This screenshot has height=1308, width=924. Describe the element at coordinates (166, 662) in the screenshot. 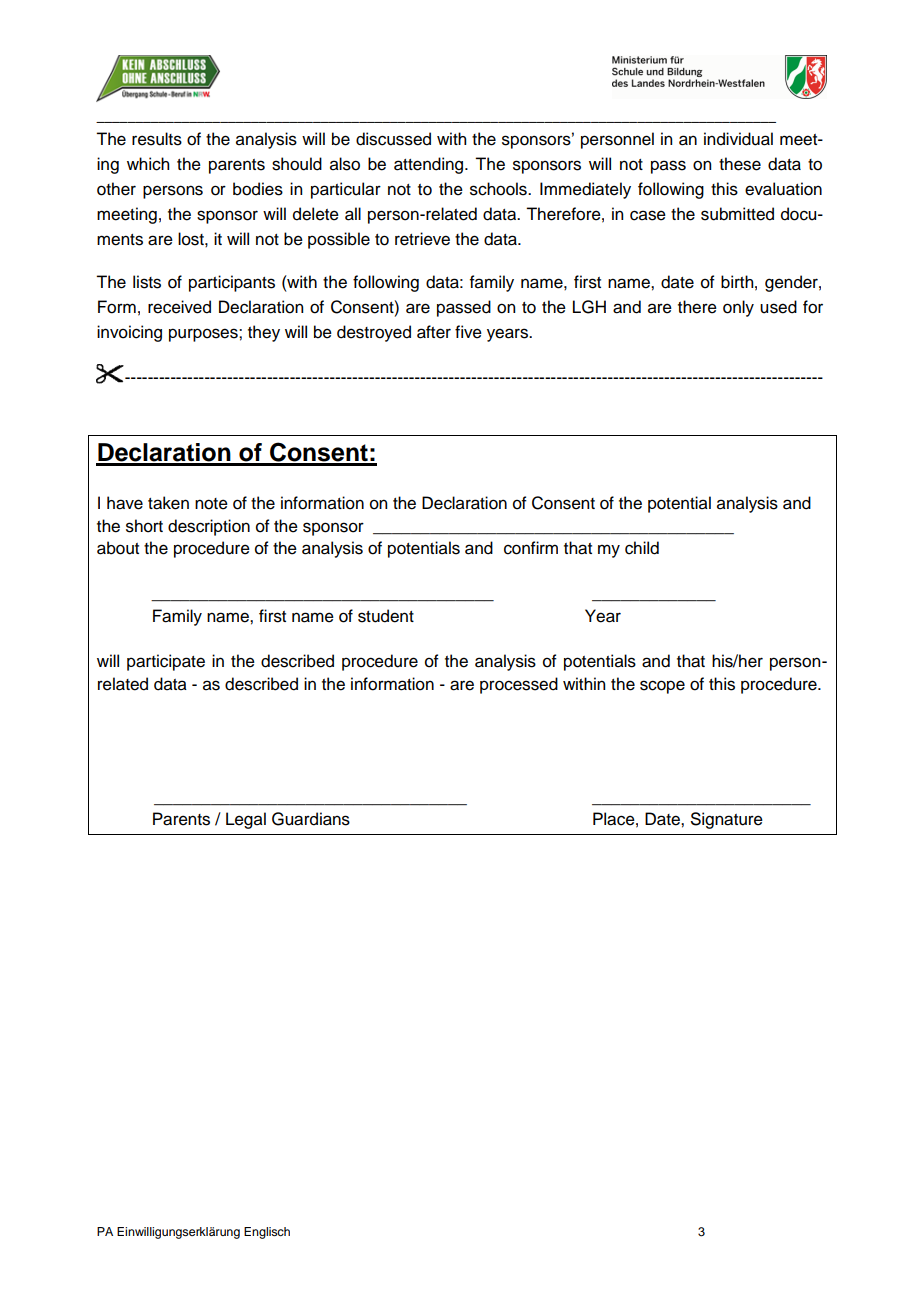

I see `participate` at that location.
